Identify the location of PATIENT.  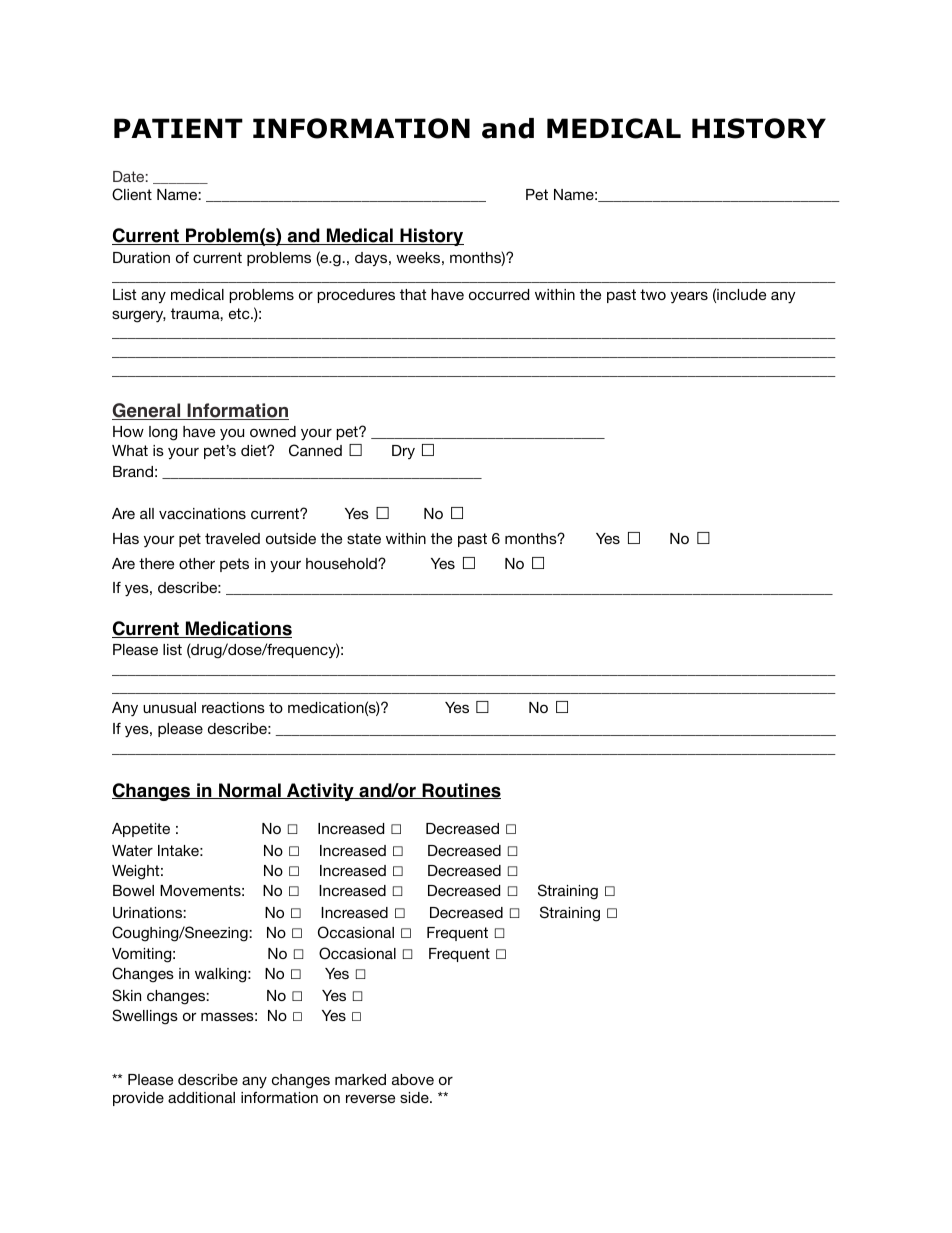
(178, 128).
